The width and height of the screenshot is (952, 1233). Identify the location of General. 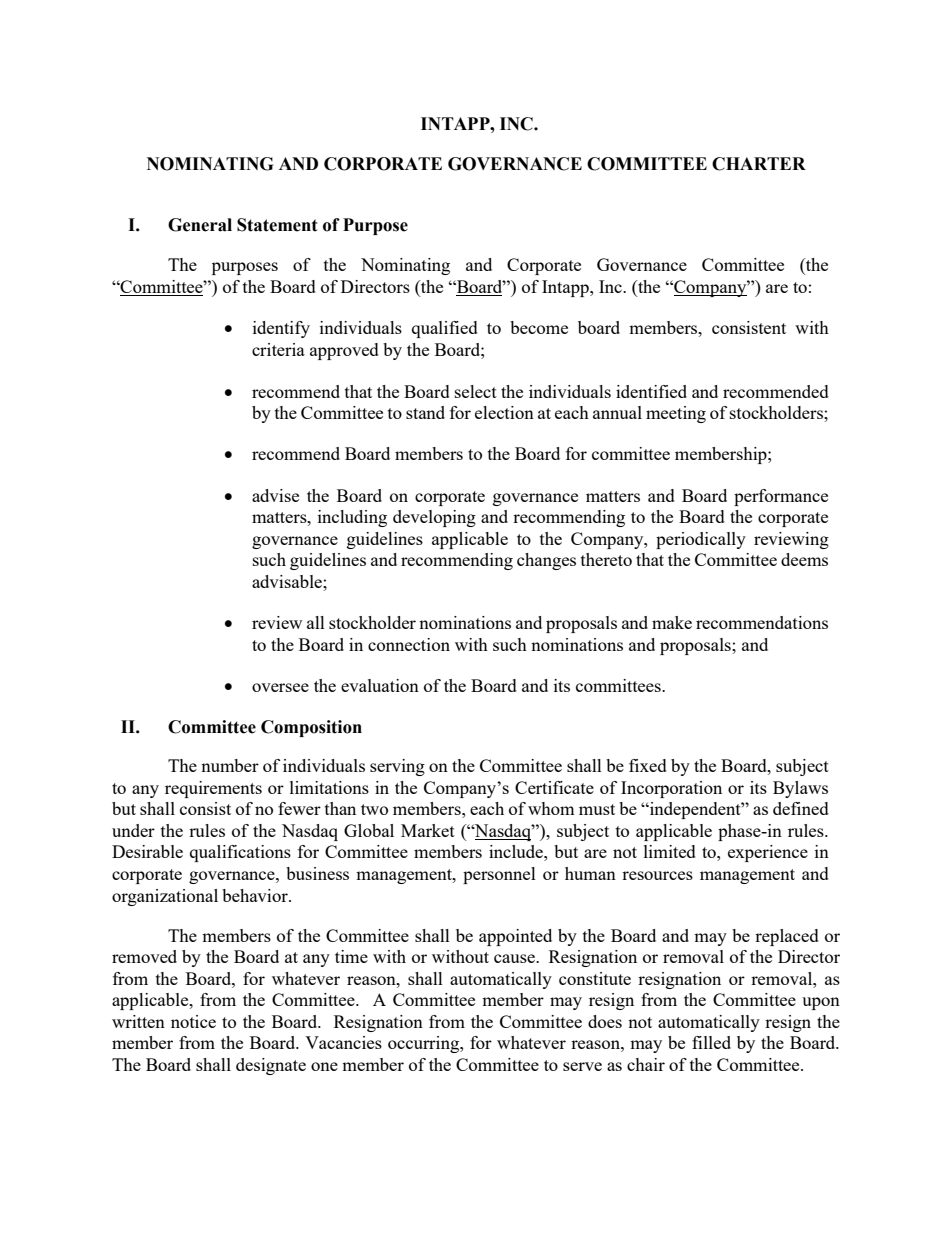
(200, 225).
